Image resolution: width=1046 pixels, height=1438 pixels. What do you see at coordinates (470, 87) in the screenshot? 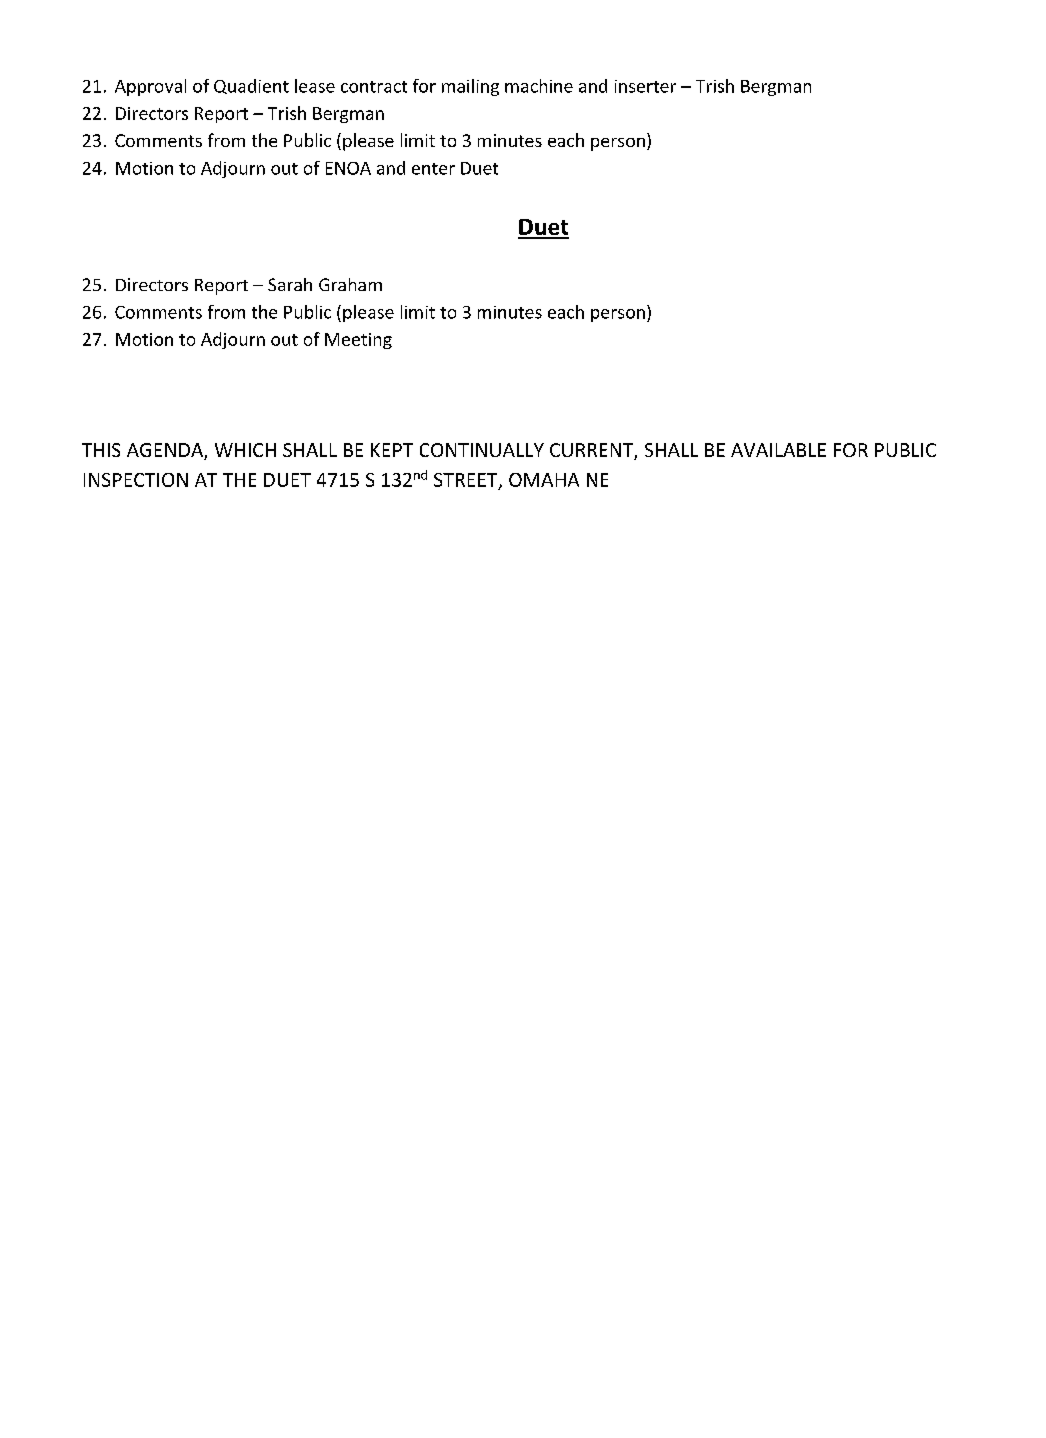
I see `mailing` at bounding box center [470, 87].
